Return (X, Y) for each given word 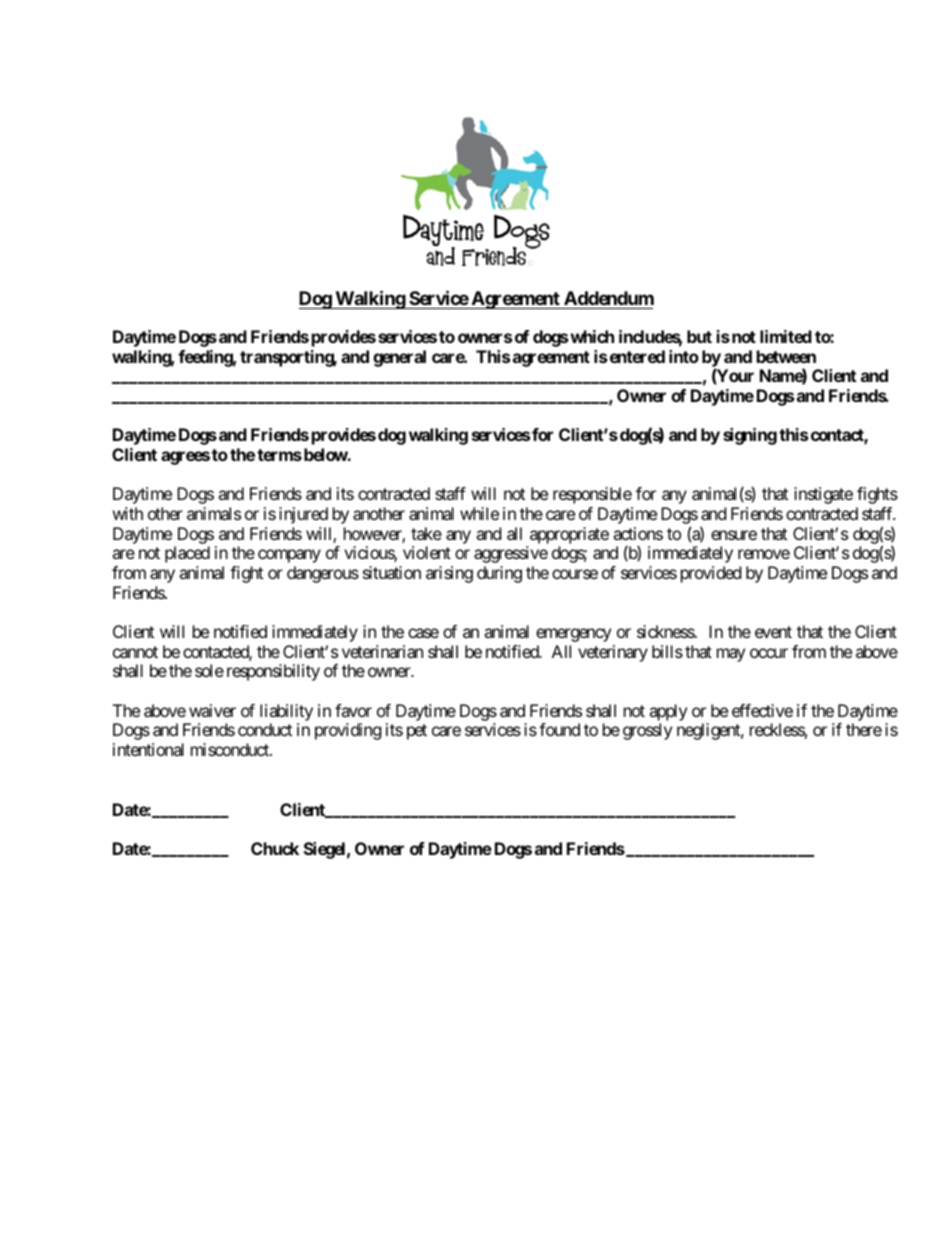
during (499, 574)
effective (762, 710)
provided (711, 574)
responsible (592, 495)
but (699, 336)
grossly (647, 731)
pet (417, 732)
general (399, 358)
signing (750, 436)
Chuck (275, 848)
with (128, 513)
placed (187, 554)
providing (348, 731)
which (592, 336)
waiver (212, 710)
